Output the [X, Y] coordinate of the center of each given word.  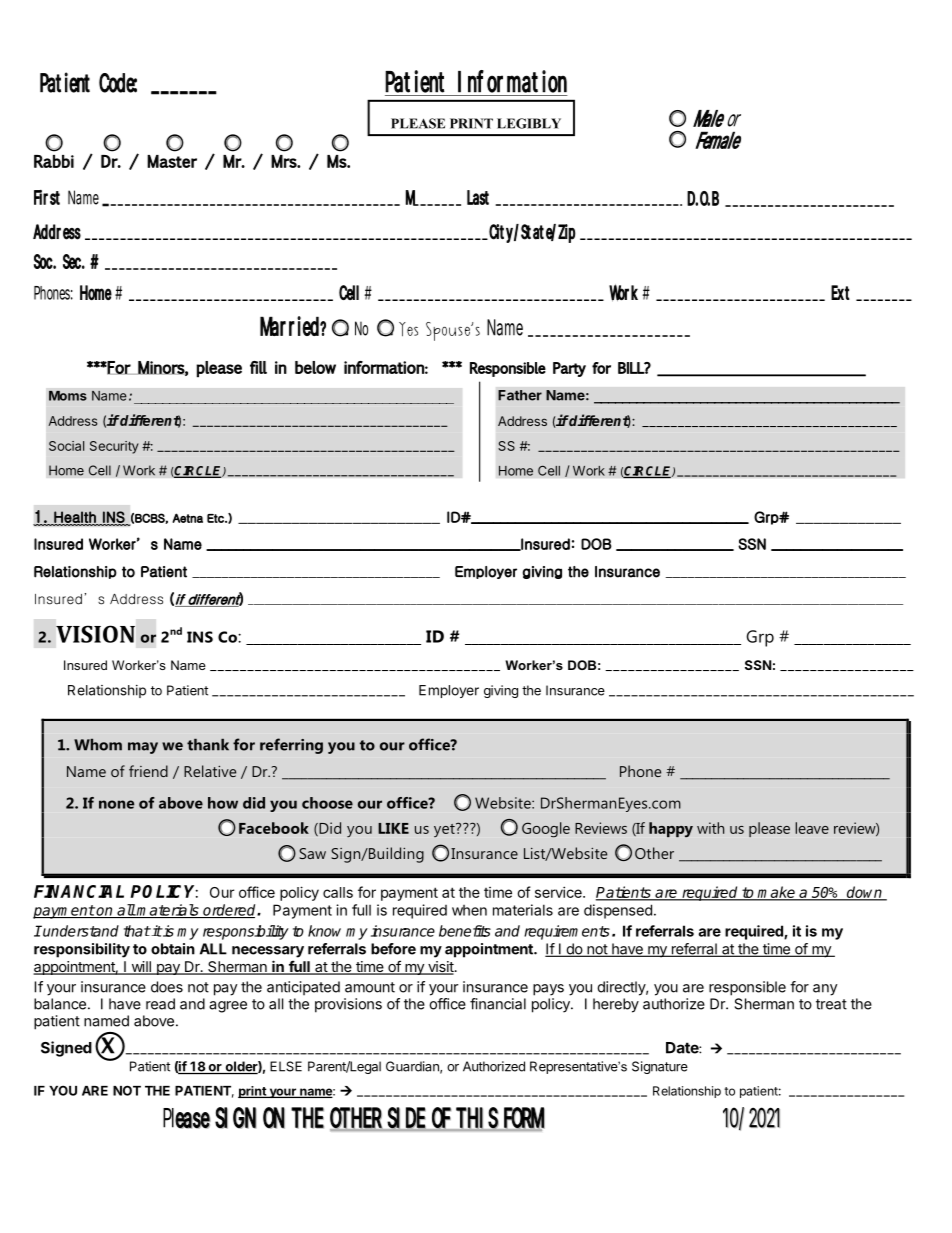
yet [445, 830]
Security [114, 447]
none [116, 804]
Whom [98, 745]
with [710, 828]
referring [291, 746]
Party [569, 369]
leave [812, 828]
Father [520, 395]
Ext [840, 292]
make [776, 893]
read [160, 1004]
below [315, 367]
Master [172, 161]
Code [118, 83]
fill [258, 367]
